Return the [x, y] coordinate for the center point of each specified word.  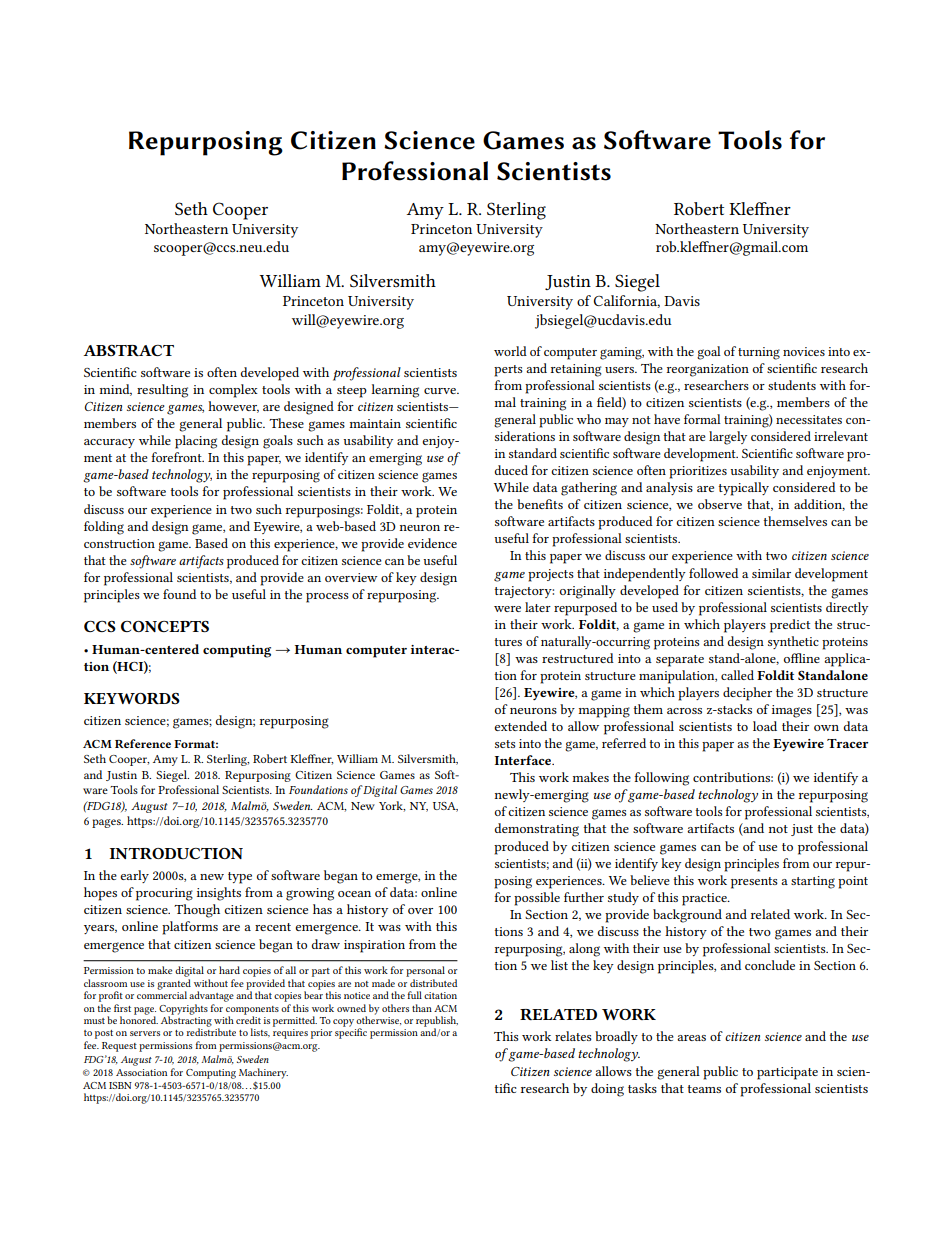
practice [705, 899]
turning [759, 353]
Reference [143, 743]
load [765, 726]
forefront [177, 457]
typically [744, 489]
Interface [524, 760]
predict [790, 626]
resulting [162, 391]
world [510, 351]
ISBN [120, 1085]
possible [537, 899]
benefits [540, 504]
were [507, 609]
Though [197, 911]
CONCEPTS [165, 626]
